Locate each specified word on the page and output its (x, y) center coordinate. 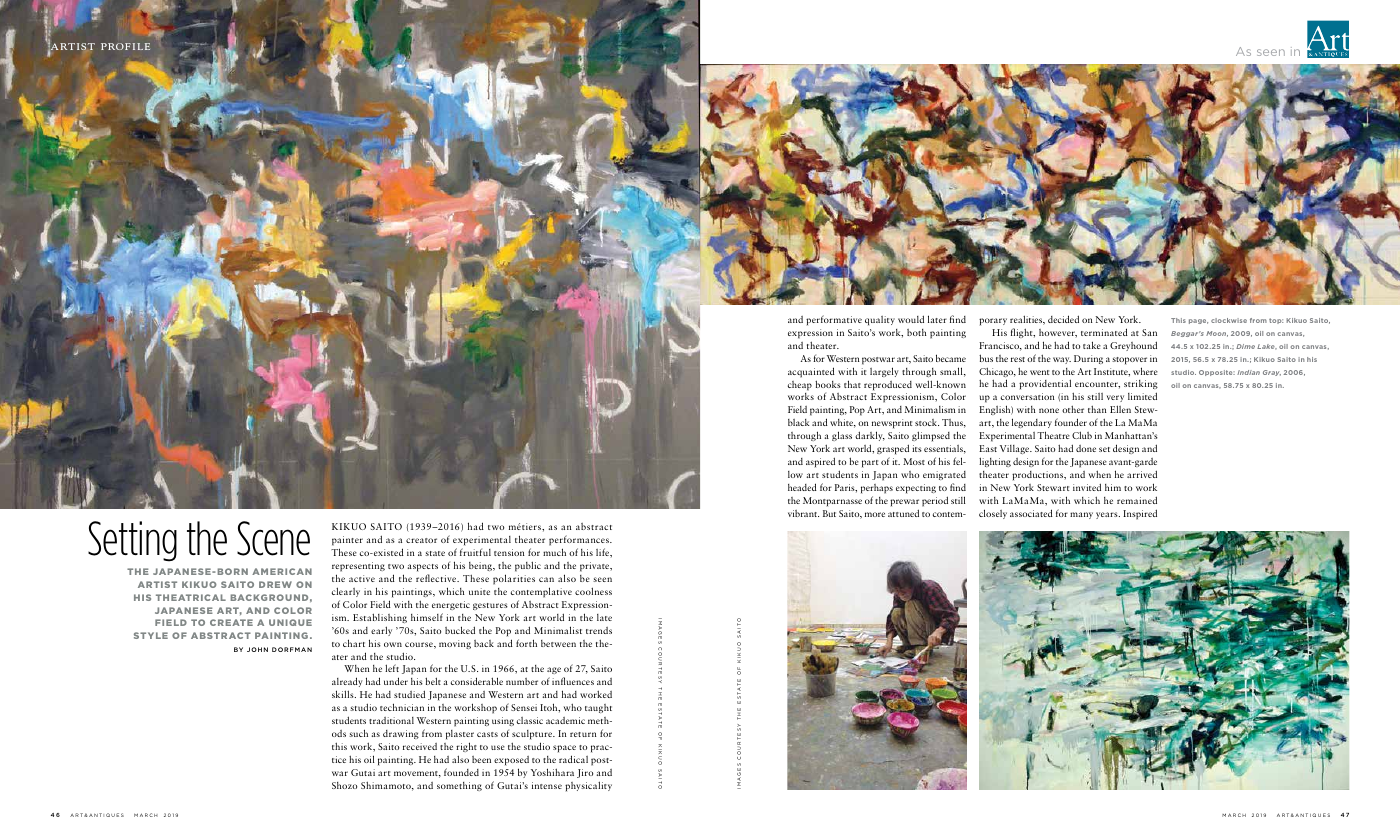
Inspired (1140, 514)
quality (880, 321)
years (1108, 515)
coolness (593, 591)
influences (573, 681)
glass (842, 436)
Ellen (1120, 409)
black (799, 422)
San (1149, 332)
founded (461, 772)
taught (598, 708)
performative (834, 320)
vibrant (803, 513)
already (347, 684)
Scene (273, 538)
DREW (275, 584)
